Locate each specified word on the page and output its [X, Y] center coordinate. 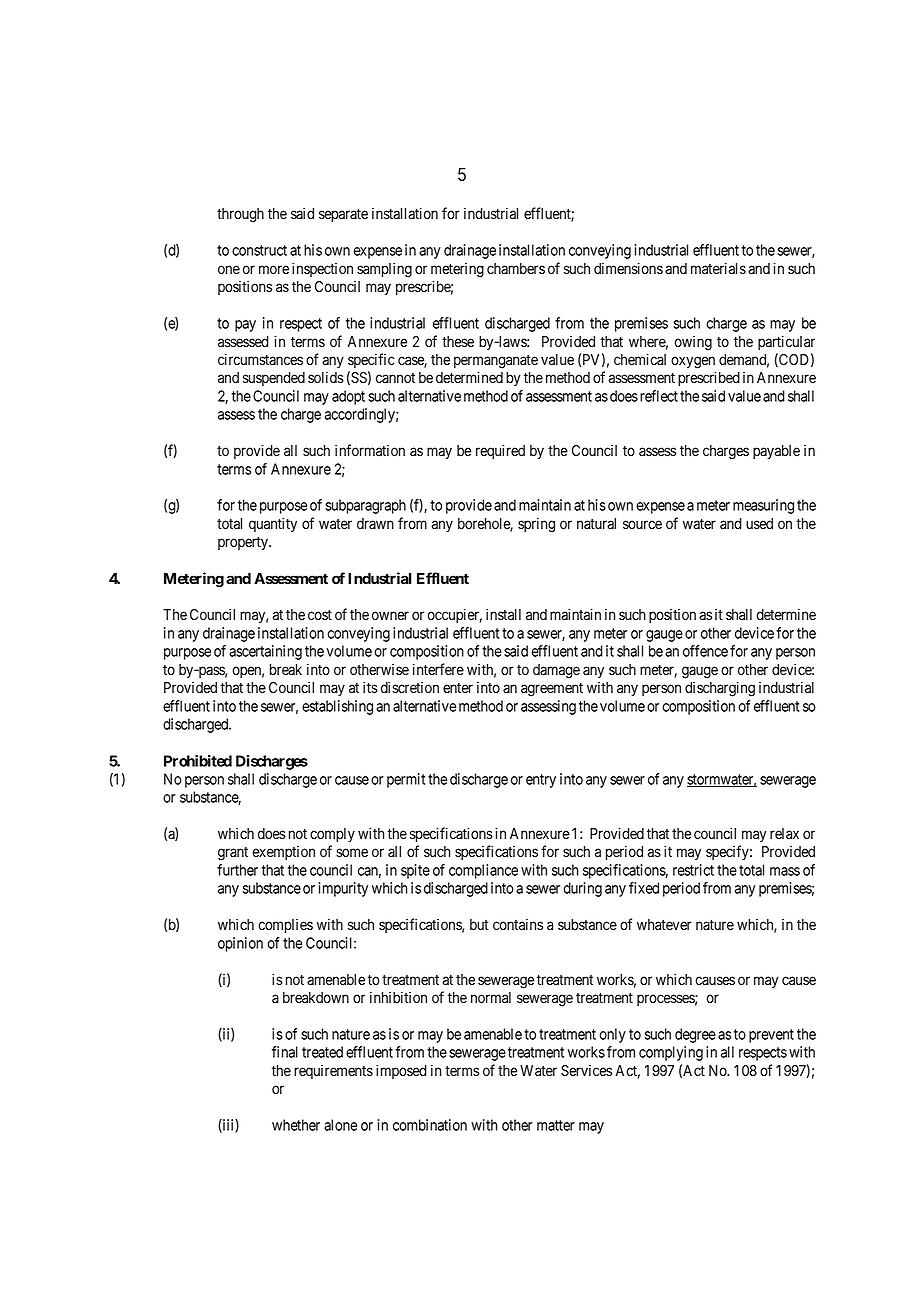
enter [458, 688]
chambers [516, 269]
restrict [693, 870]
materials [718, 268]
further [237, 870]
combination [430, 1125]
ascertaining [265, 652]
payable [776, 452]
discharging [720, 689]
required [500, 451]
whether [296, 1125]
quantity [273, 524]
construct [259, 250]
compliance [483, 871]
